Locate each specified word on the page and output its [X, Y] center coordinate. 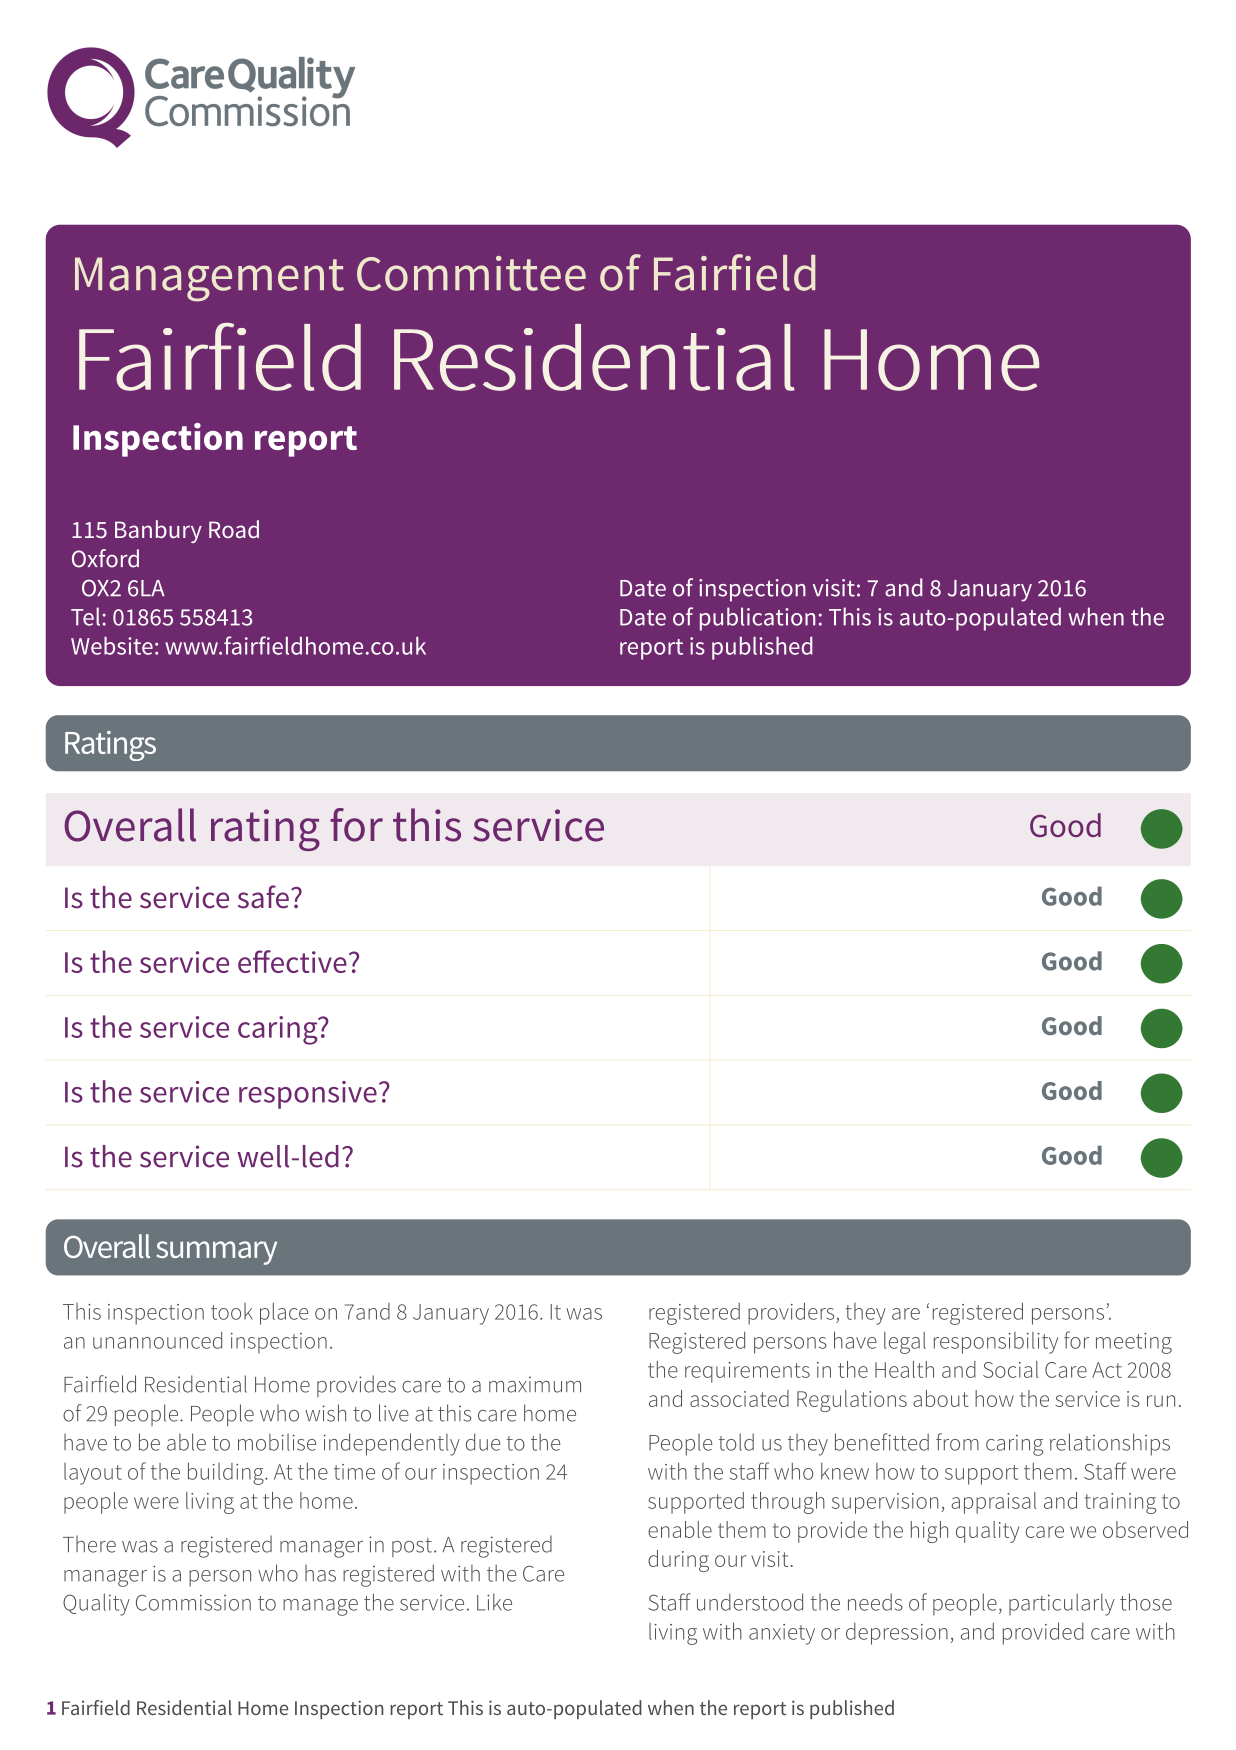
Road [234, 529]
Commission [193, 1602]
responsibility [996, 1343]
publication [757, 619]
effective [292, 961]
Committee [471, 273]
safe [263, 897]
